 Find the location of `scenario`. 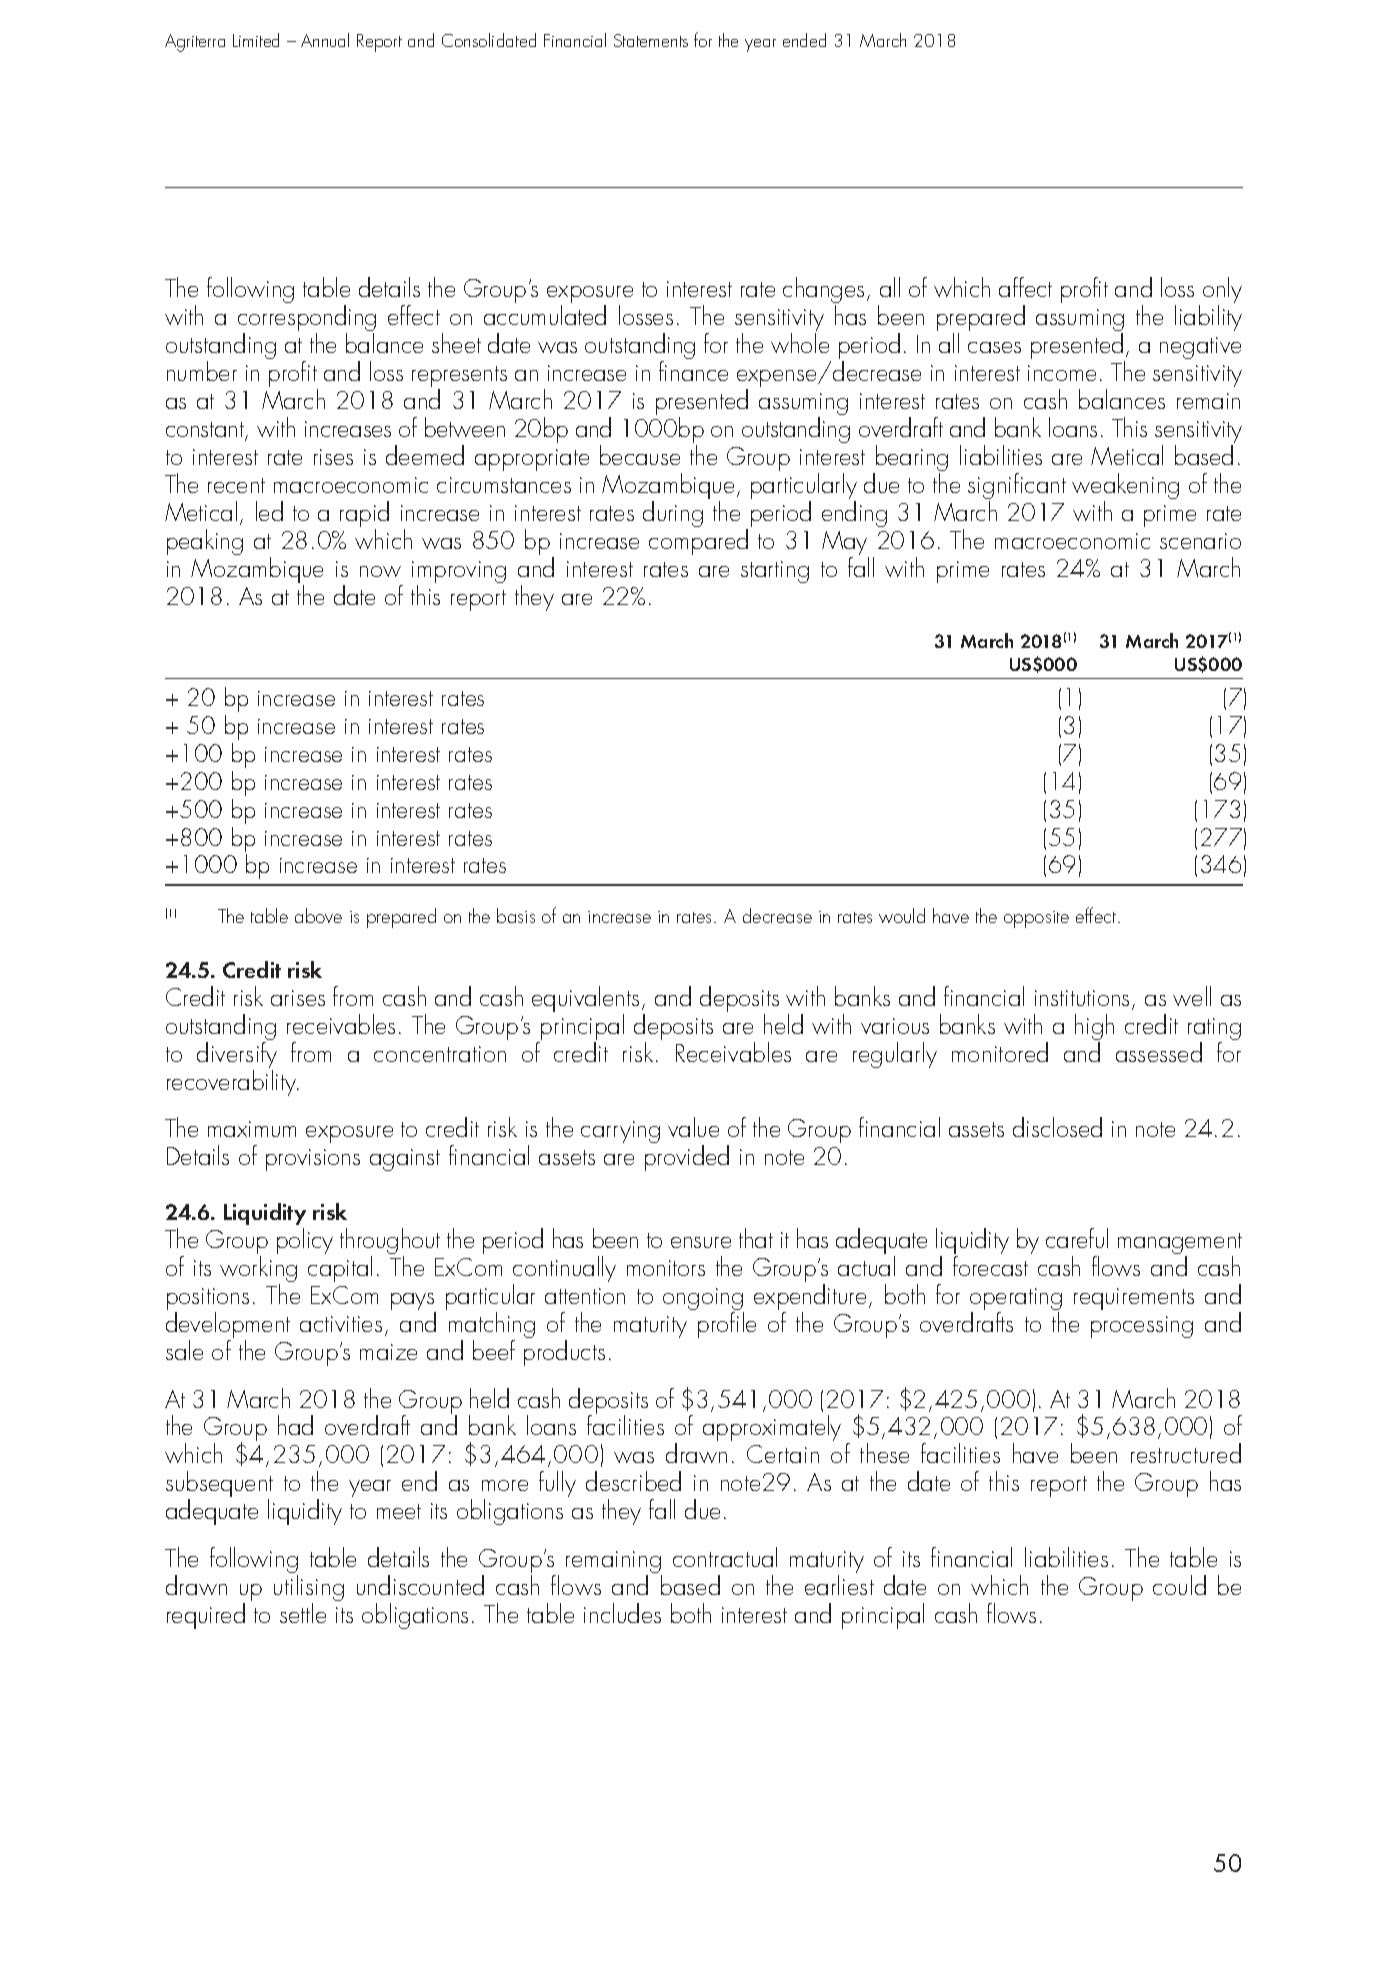

scenario is located at coordinates (1200, 541).
